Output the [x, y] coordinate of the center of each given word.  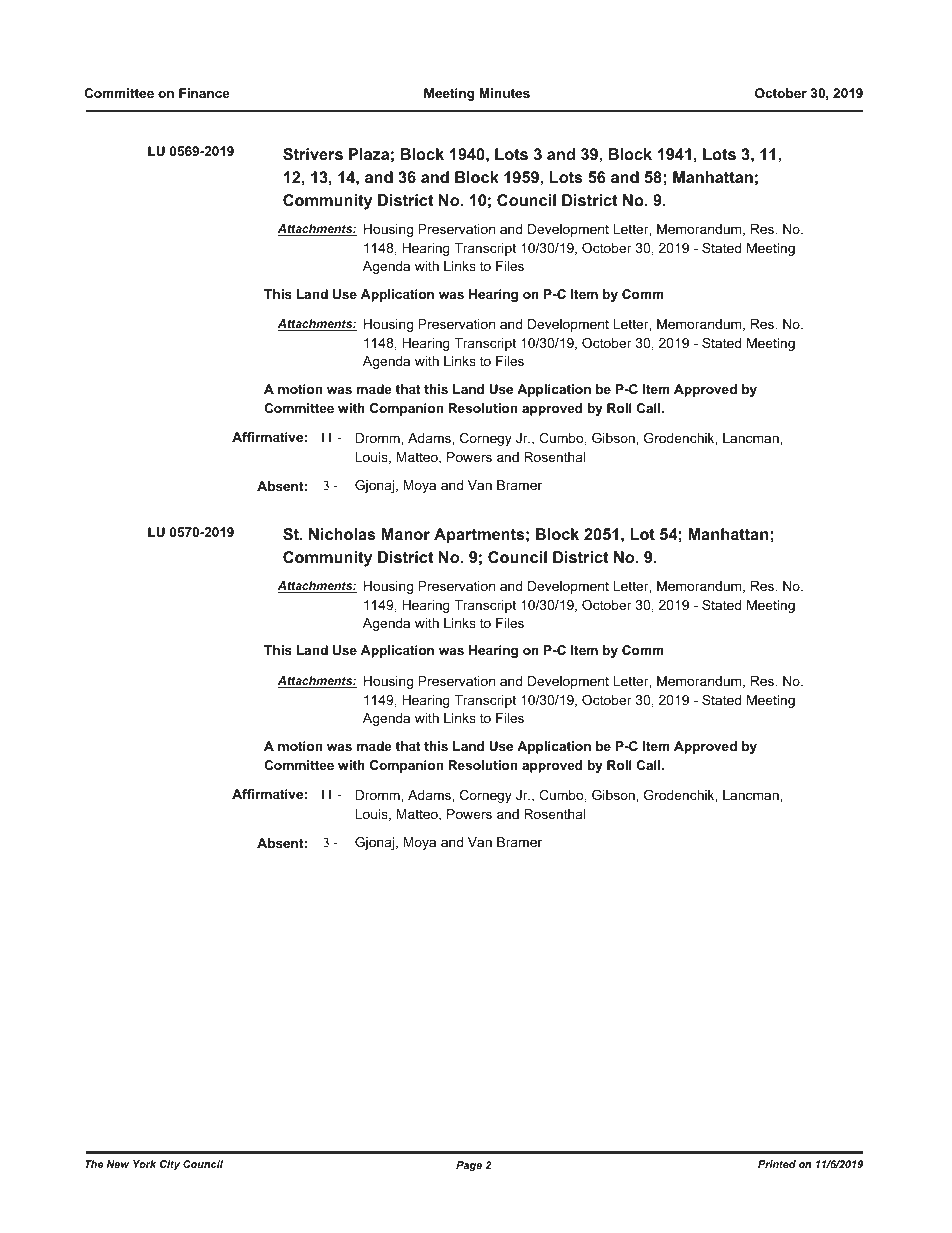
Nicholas [342, 534]
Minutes [504, 93]
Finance [204, 93]
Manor [406, 534]
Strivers [313, 154]
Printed [777, 1164]
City [170, 1165]
